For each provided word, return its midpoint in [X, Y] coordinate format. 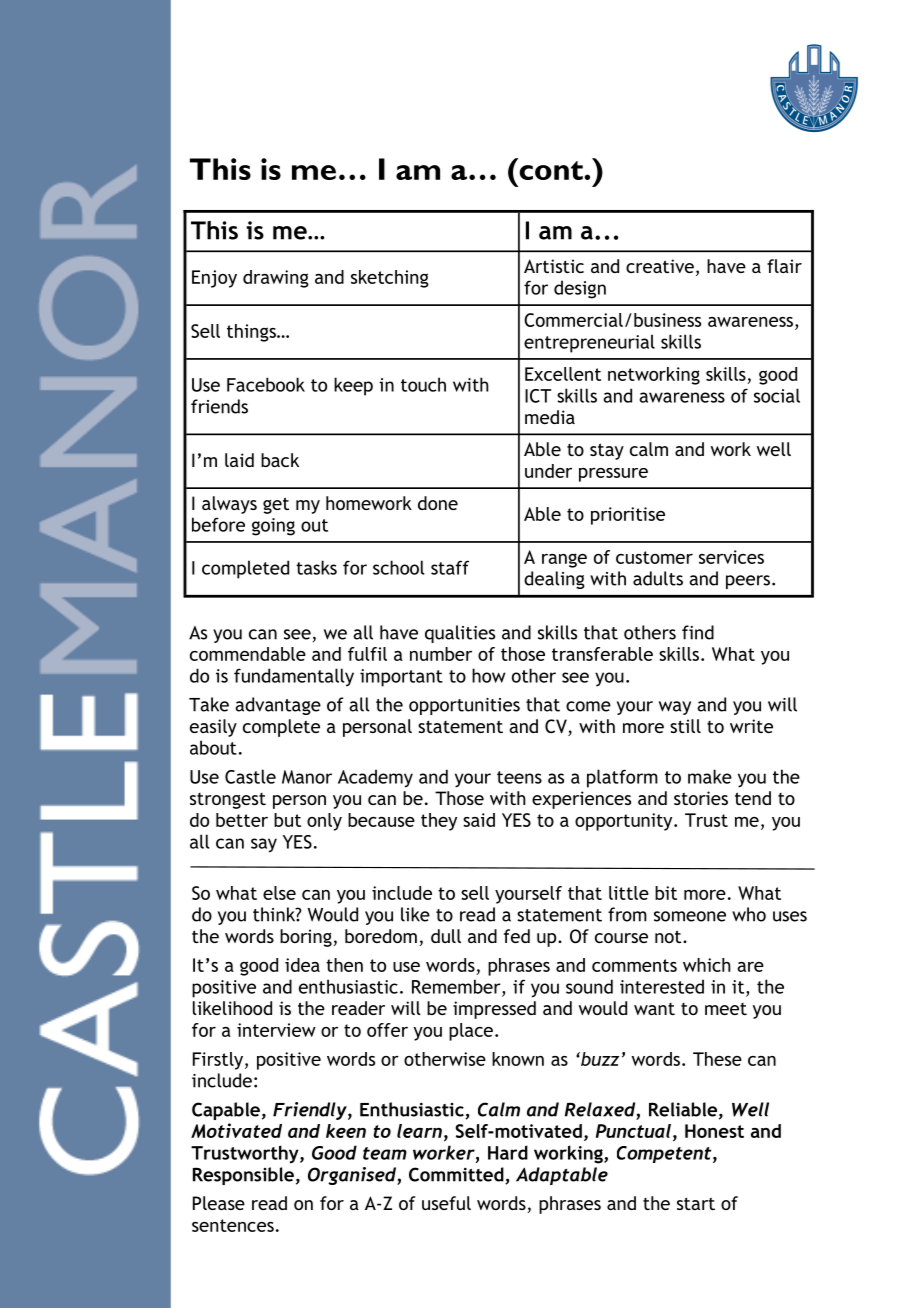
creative [660, 266]
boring [306, 938]
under [548, 471]
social [777, 395]
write [751, 726]
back [280, 460]
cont [551, 169]
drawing [276, 279]
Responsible [243, 1176]
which [707, 965]
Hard [508, 1152]
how [489, 675]
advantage [278, 706]
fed [517, 936]
